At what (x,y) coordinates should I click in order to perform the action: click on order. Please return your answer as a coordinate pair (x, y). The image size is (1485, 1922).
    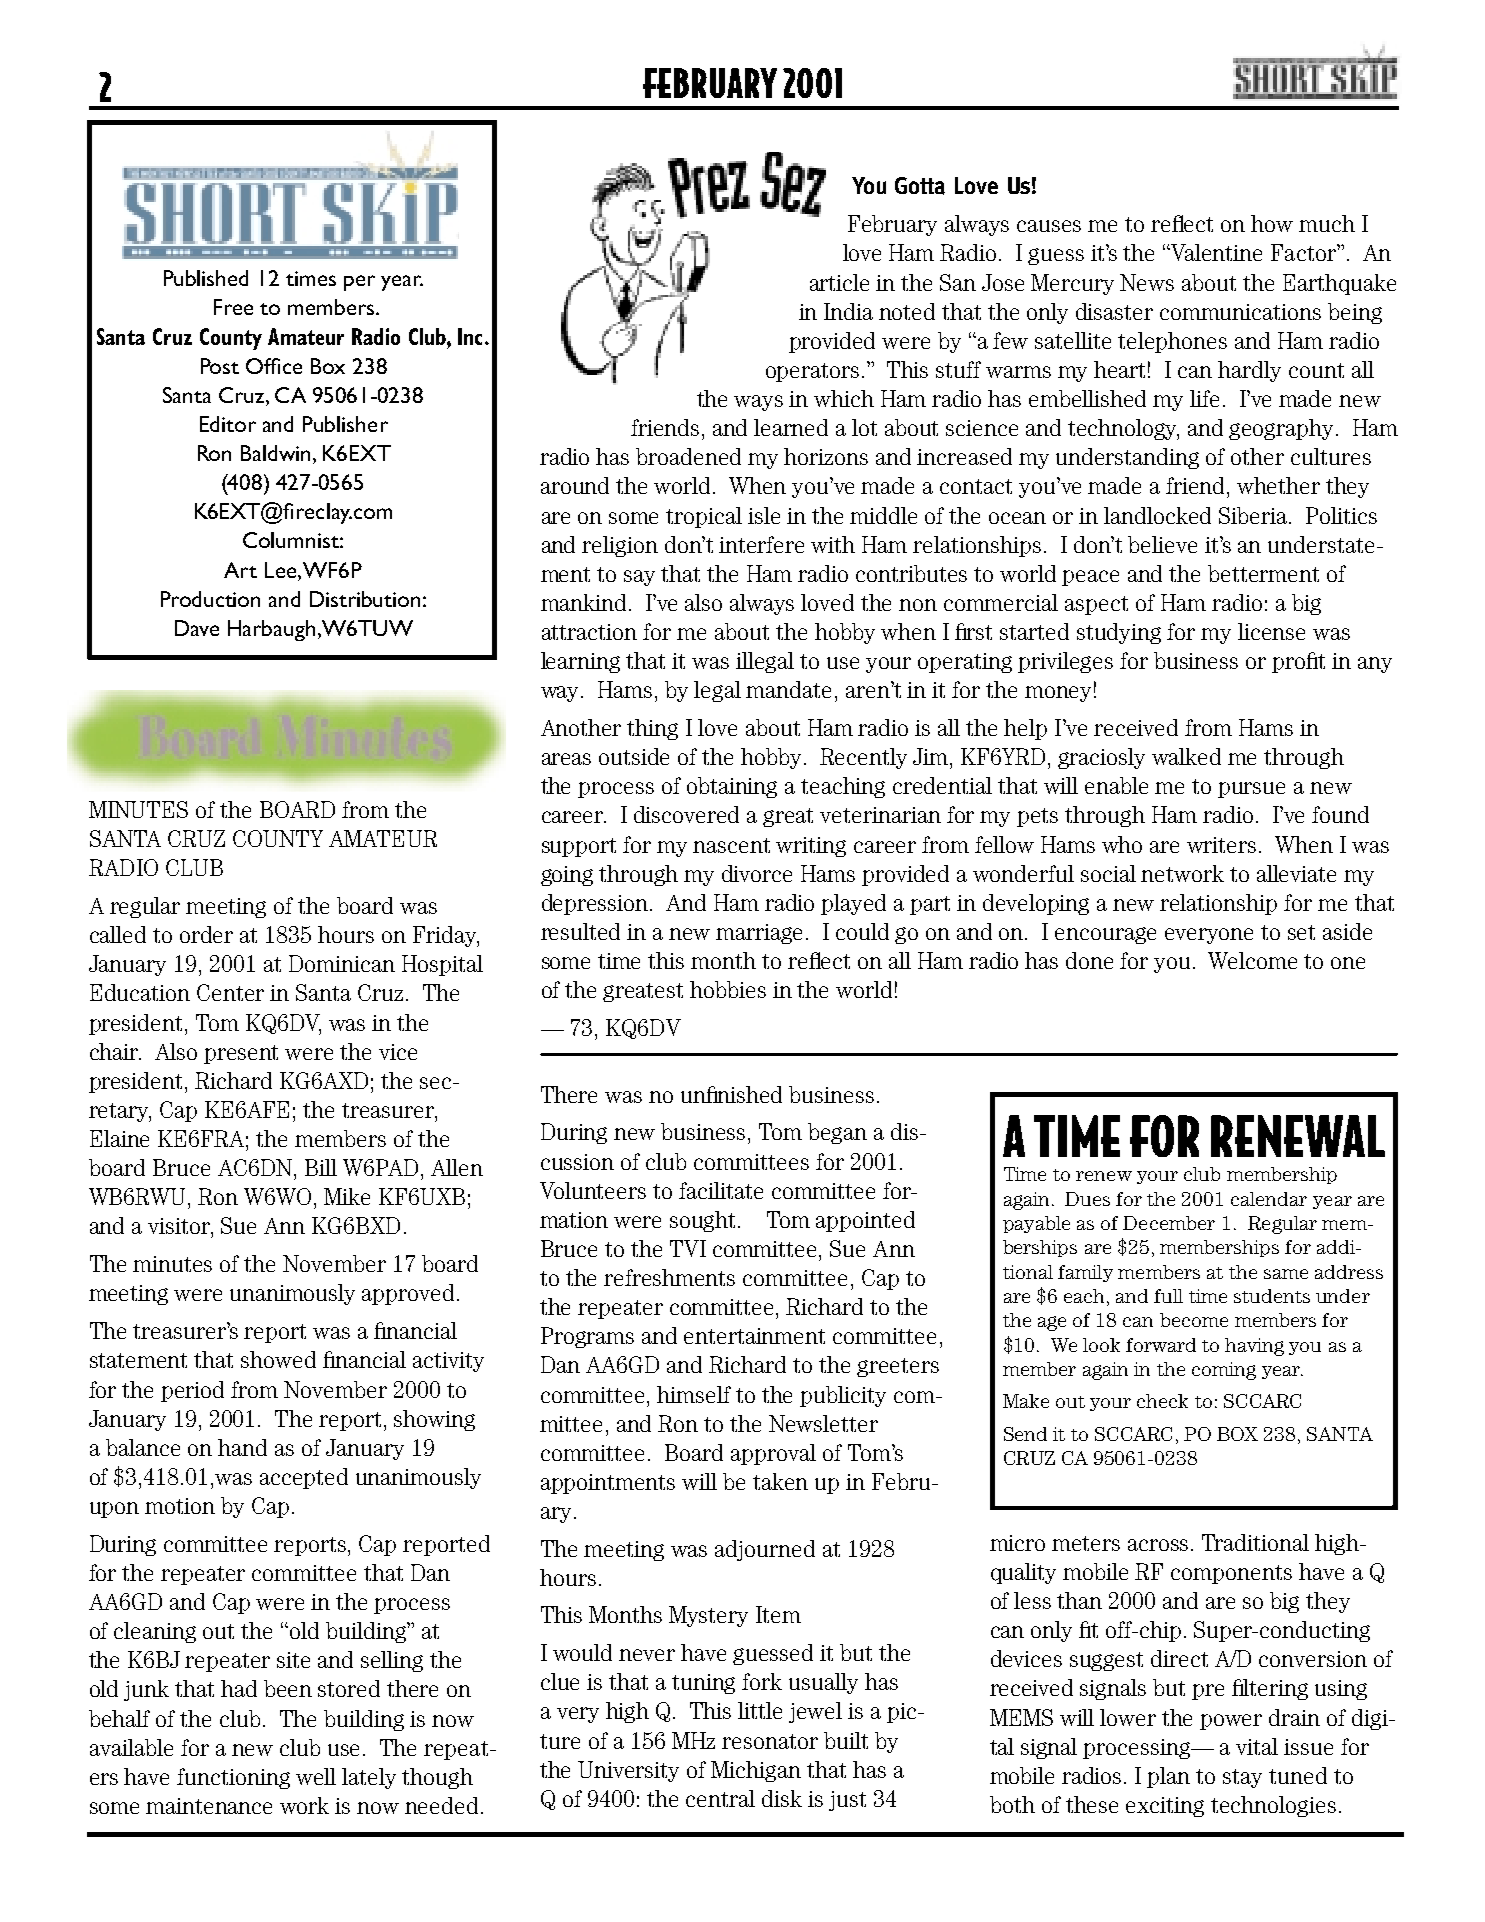
    Looking at the image, I should click on (206, 934).
